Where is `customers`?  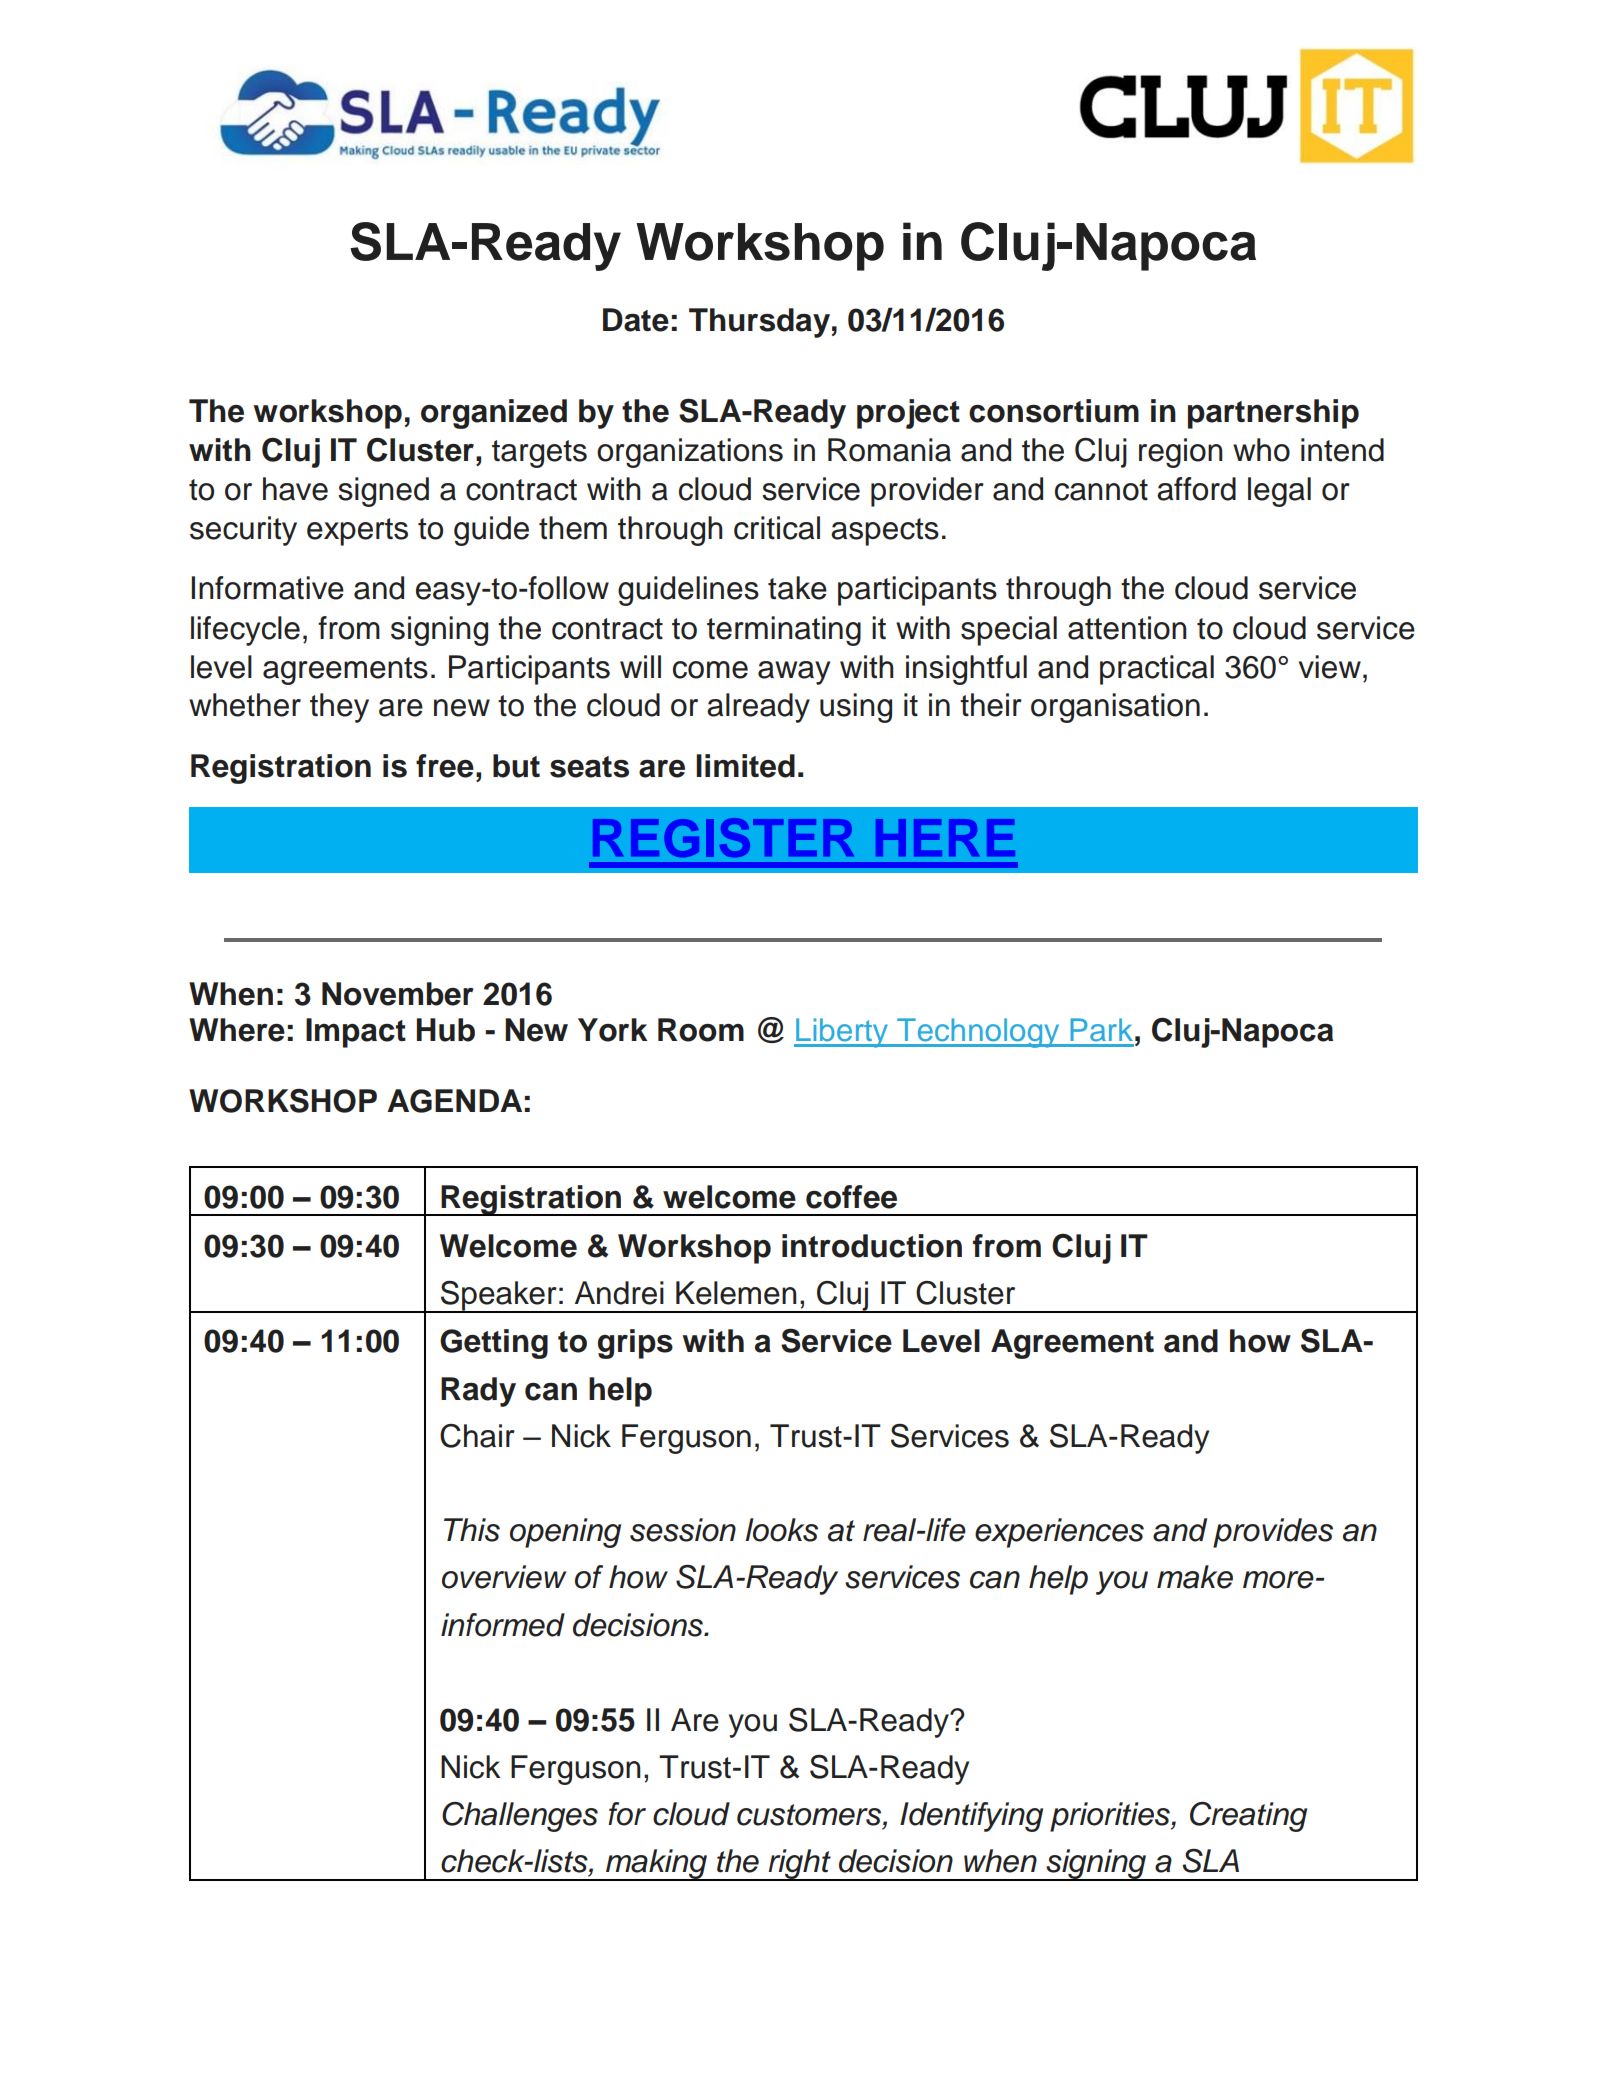
customers is located at coordinates (810, 1816).
